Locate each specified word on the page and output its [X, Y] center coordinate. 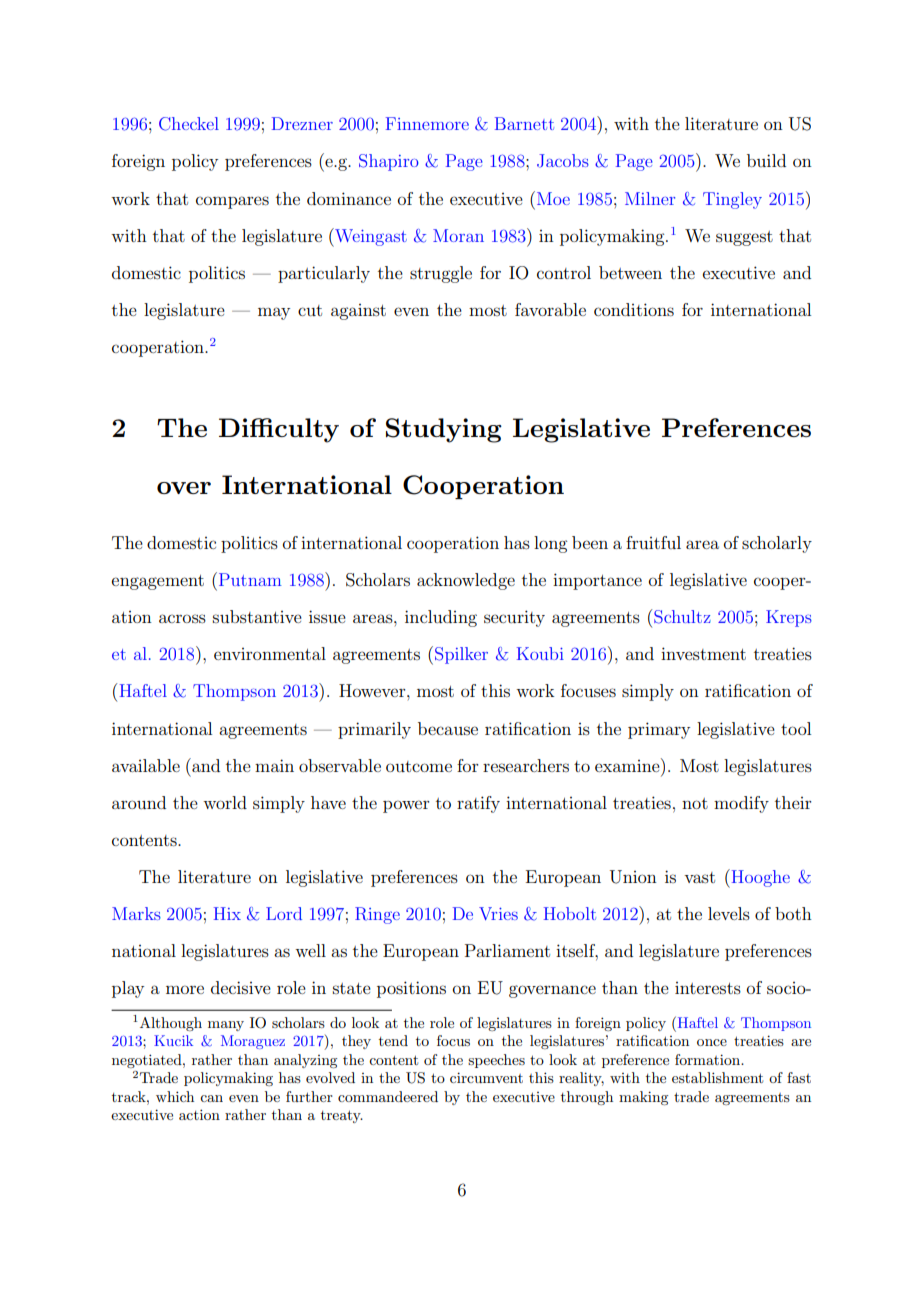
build [766, 160]
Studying [444, 430]
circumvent [486, 1077]
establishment [717, 1077]
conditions [634, 309]
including [441, 618]
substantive [257, 616]
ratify [478, 804]
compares [232, 202]
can [211, 1098]
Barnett [524, 123]
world [225, 802]
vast [699, 877]
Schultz [682, 617]
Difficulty [279, 430]
